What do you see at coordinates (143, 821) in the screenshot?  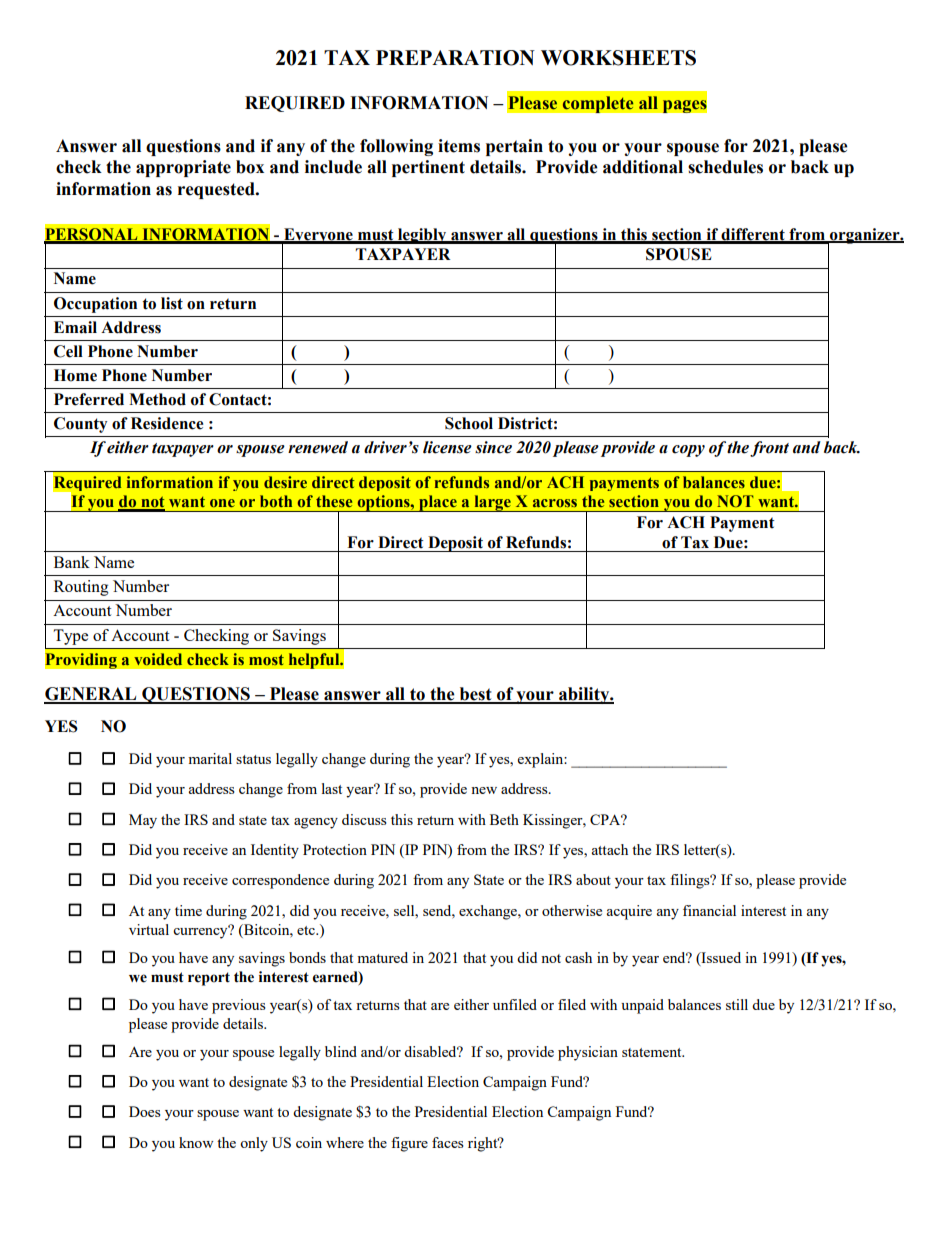 I see `May` at bounding box center [143, 821].
